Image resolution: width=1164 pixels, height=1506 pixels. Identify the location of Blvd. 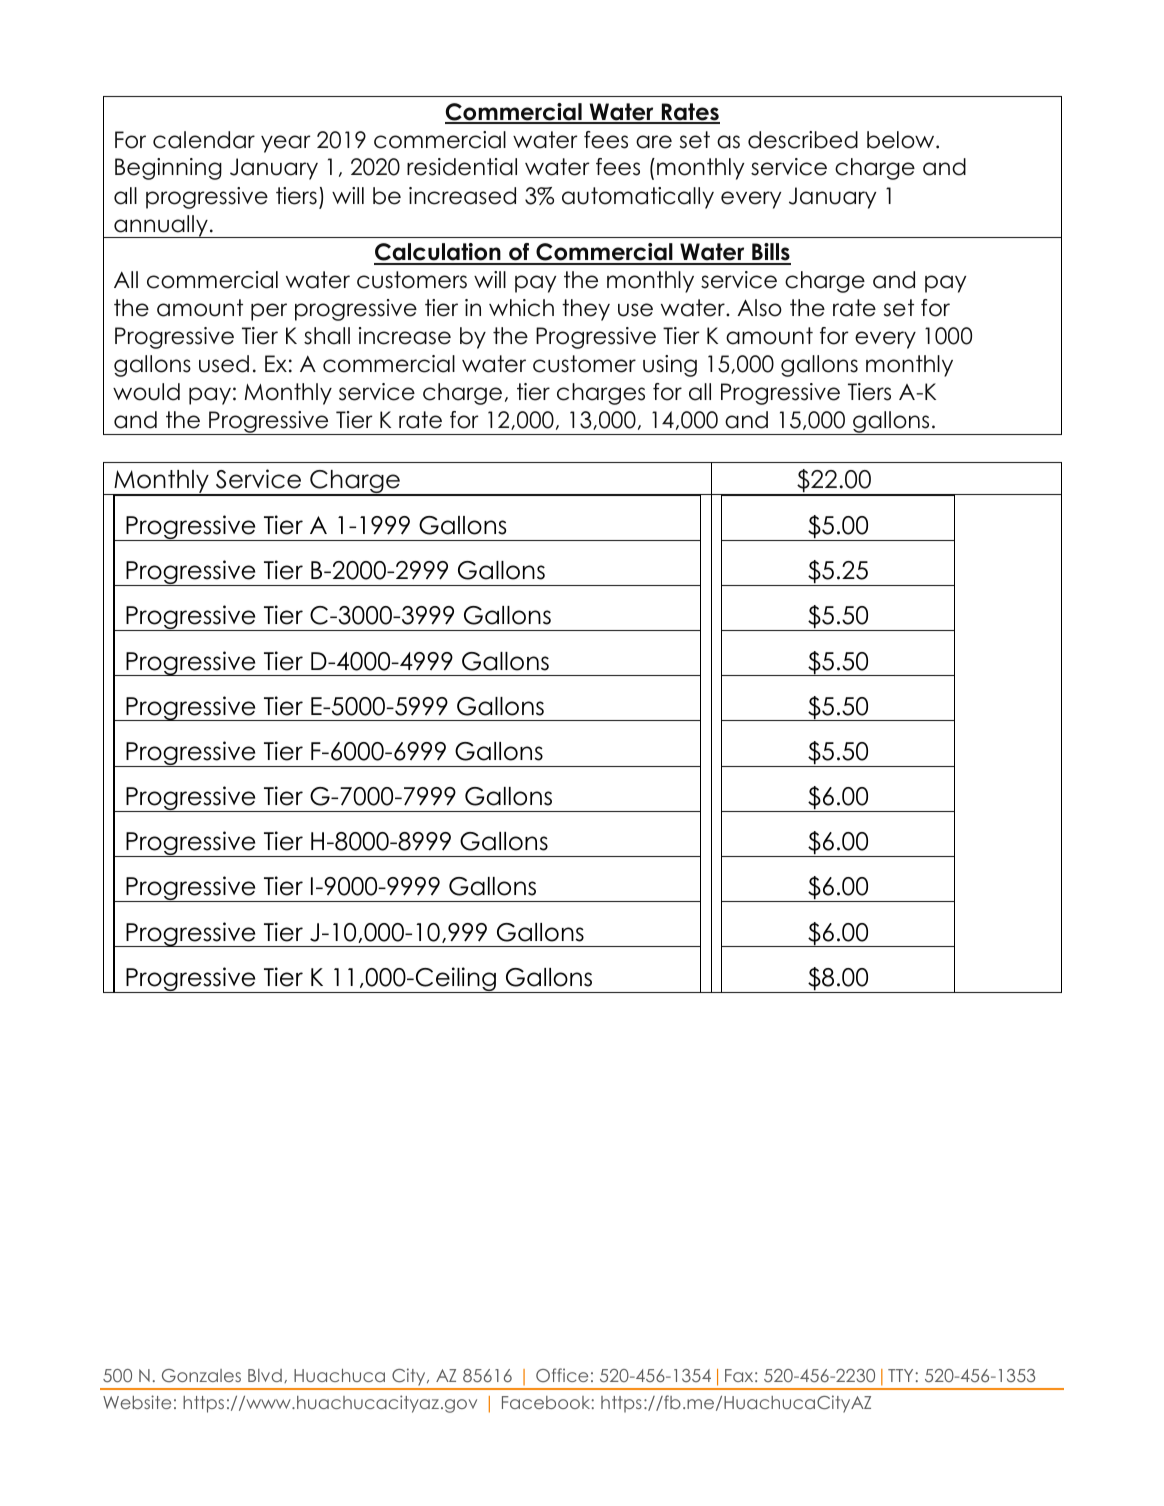
(265, 1375).
